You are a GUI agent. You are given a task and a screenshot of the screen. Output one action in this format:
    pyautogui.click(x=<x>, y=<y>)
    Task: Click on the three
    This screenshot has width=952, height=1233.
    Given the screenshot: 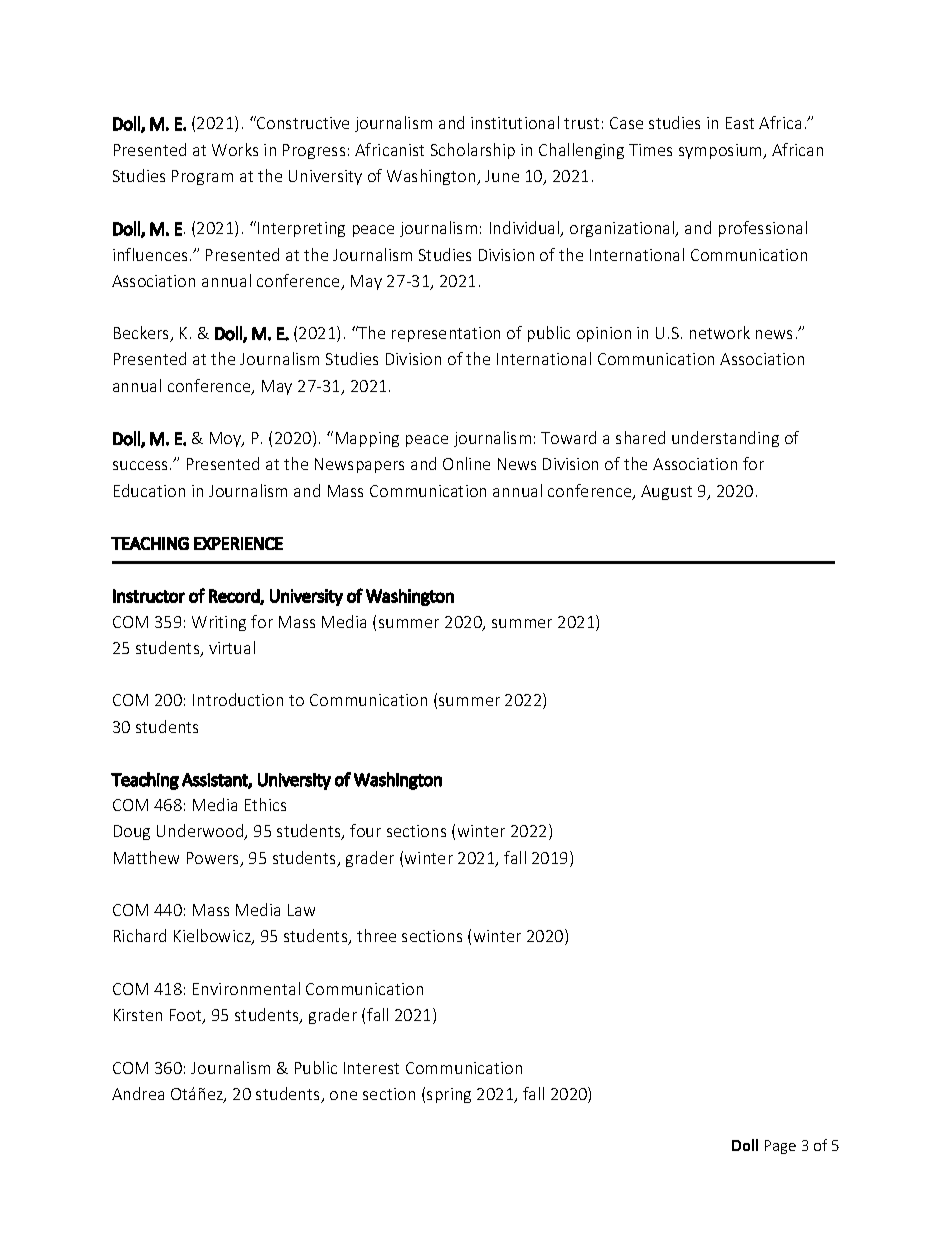 What is the action you would take?
    pyautogui.click(x=376, y=935)
